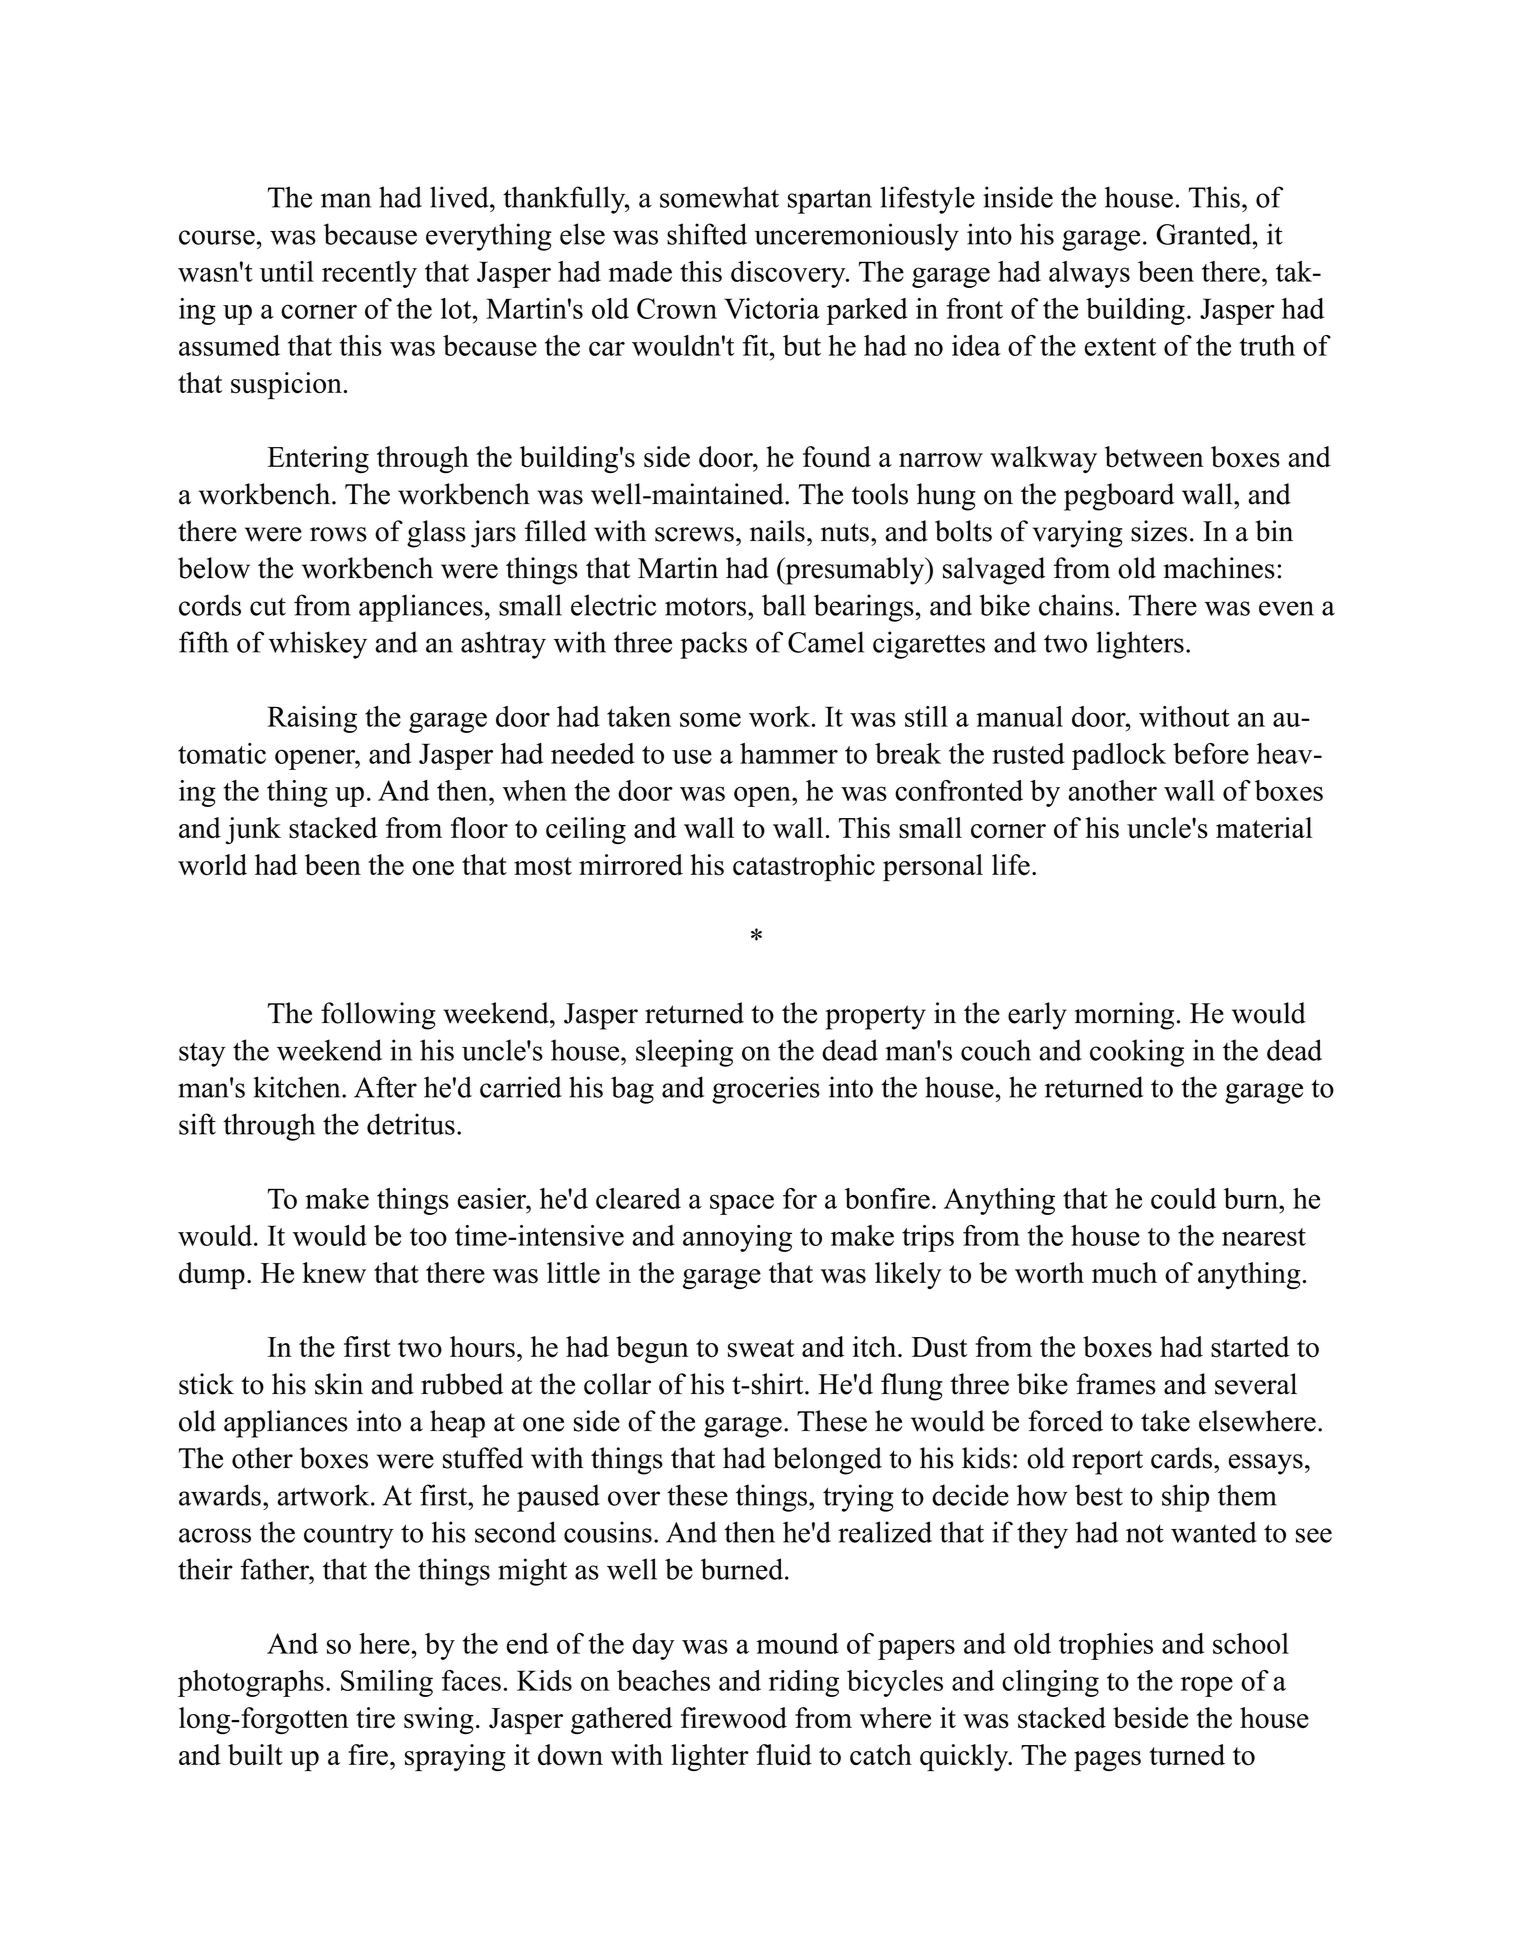 This screenshot has width=1513, height=1958. I want to click on tire, so click(375, 1717).
